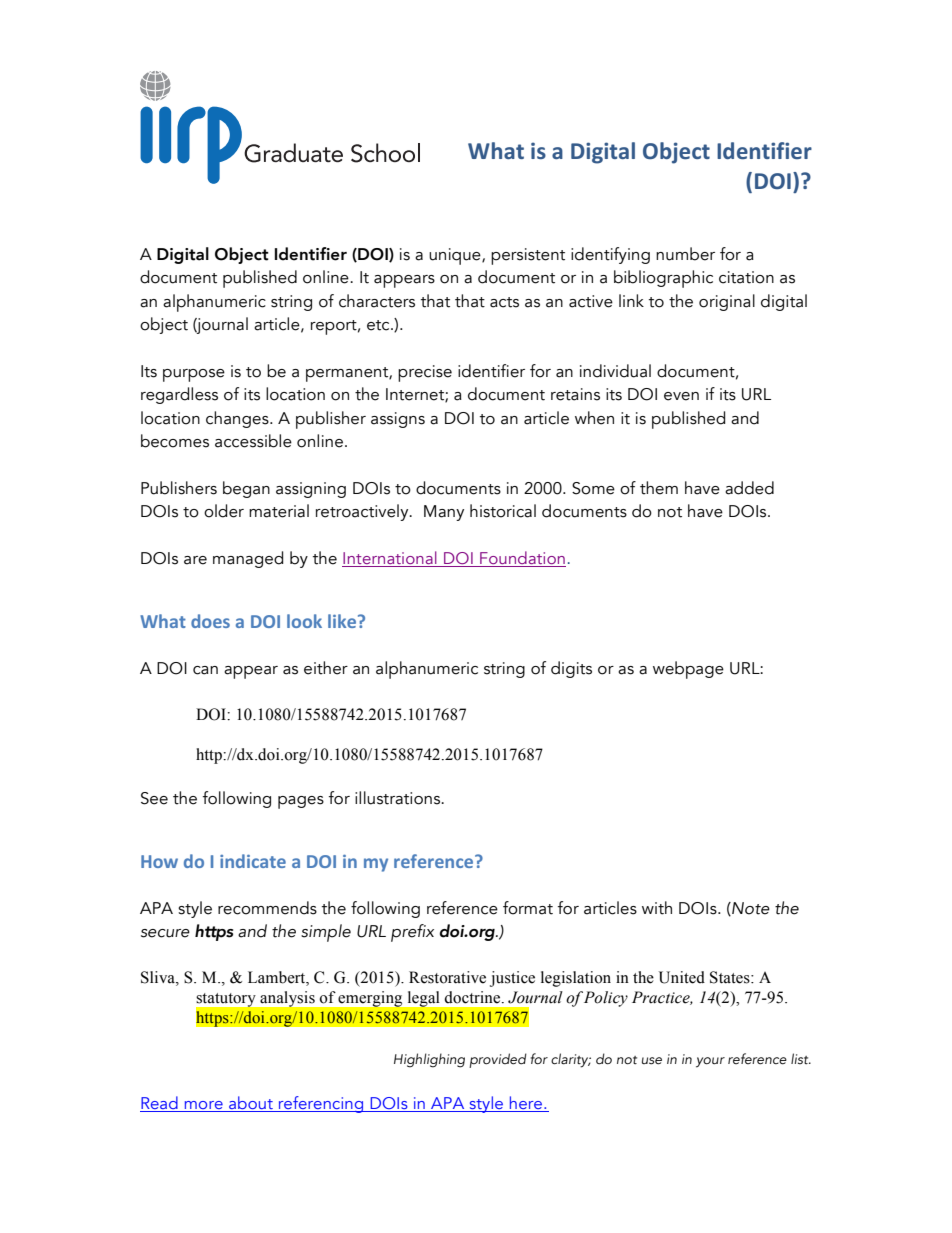 The width and height of the document is (952, 1233). What do you see at coordinates (248, 559) in the document?
I see `managed` at bounding box center [248, 559].
